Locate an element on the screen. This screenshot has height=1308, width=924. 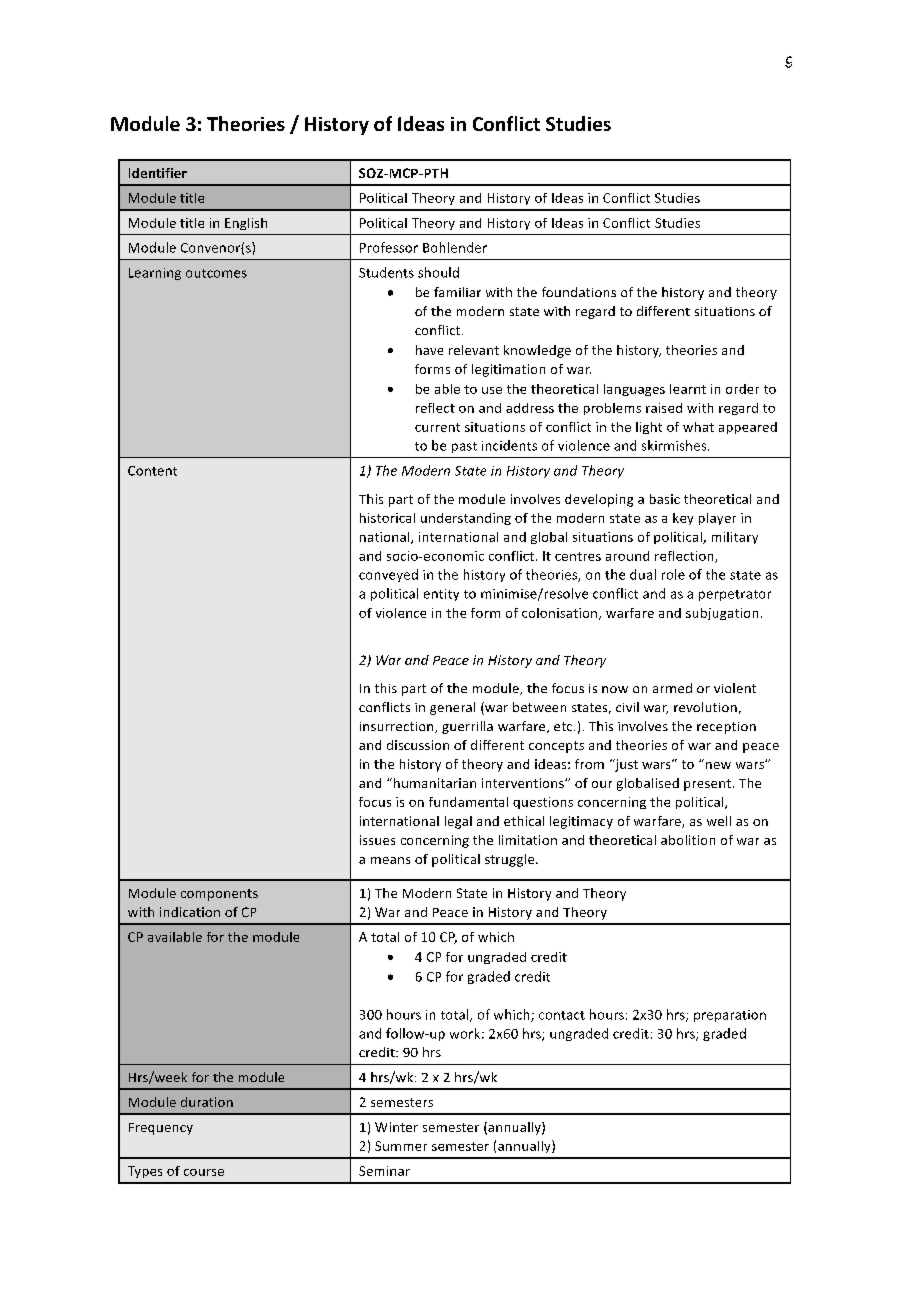
abolition is located at coordinates (688, 840).
